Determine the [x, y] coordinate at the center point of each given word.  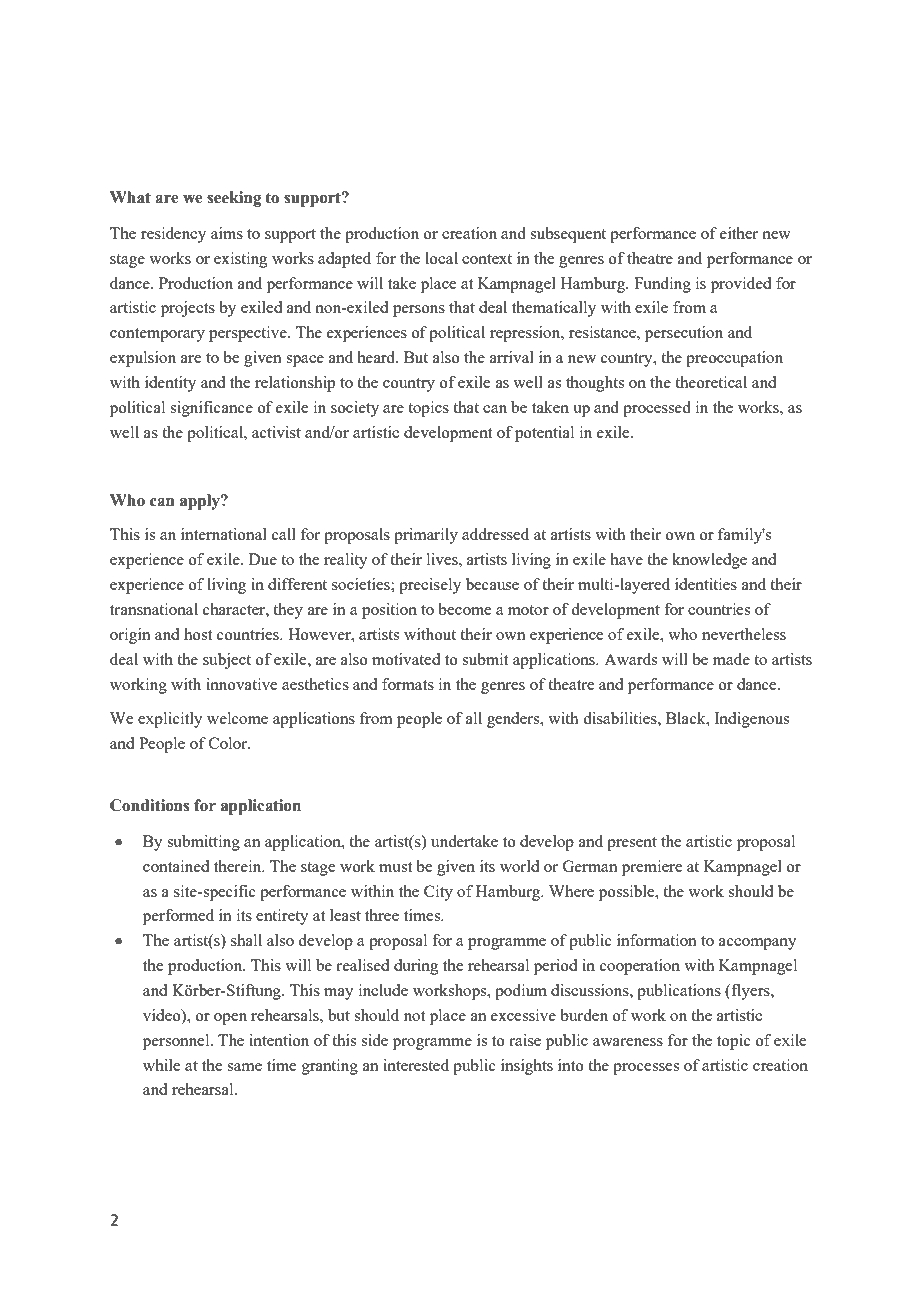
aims [227, 233]
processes [646, 1069]
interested [416, 1065]
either [739, 233]
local [441, 258]
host [198, 634]
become [464, 609]
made [731, 659]
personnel [177, 1042]
